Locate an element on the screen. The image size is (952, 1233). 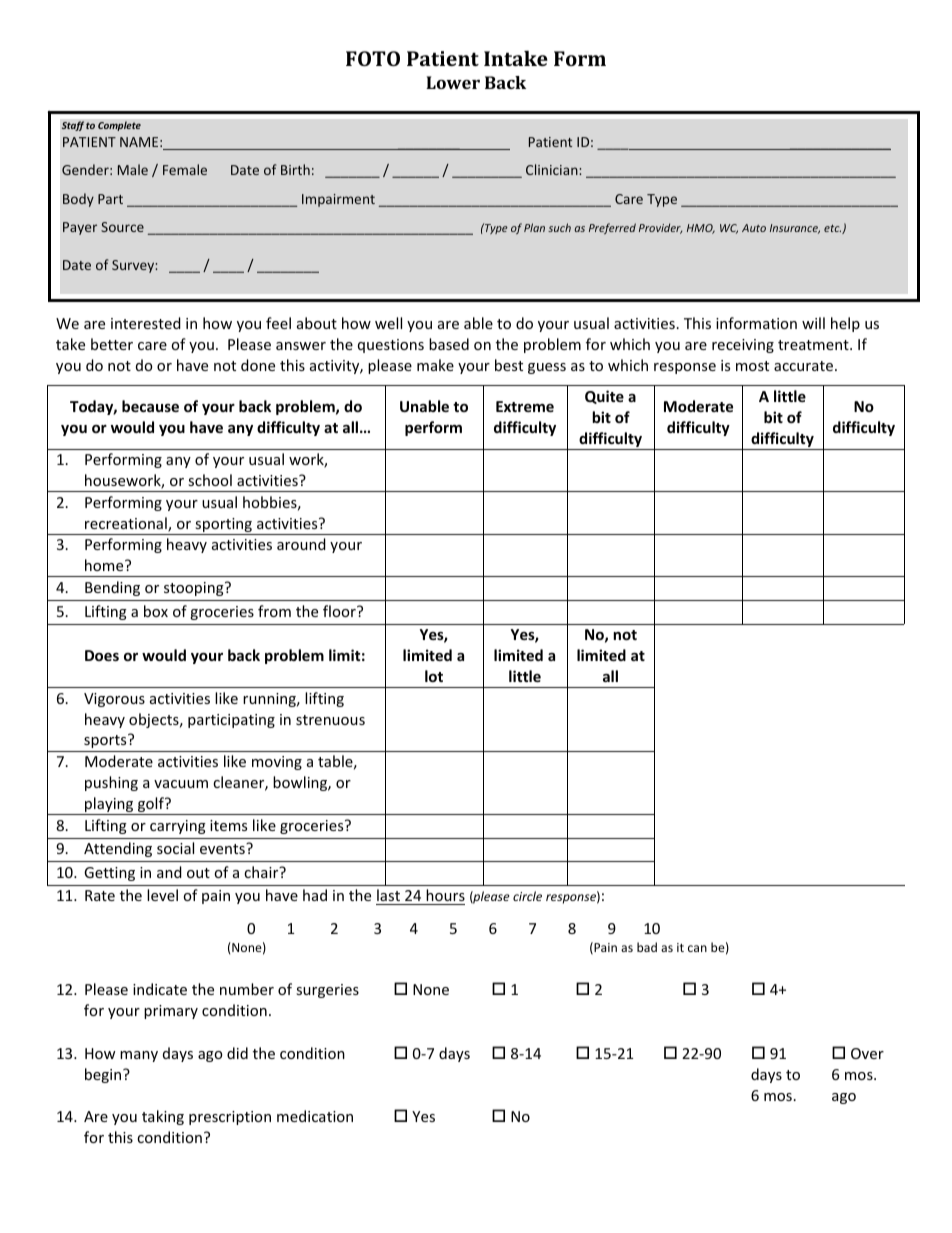
receiving is located at coordinates (743, 346).
